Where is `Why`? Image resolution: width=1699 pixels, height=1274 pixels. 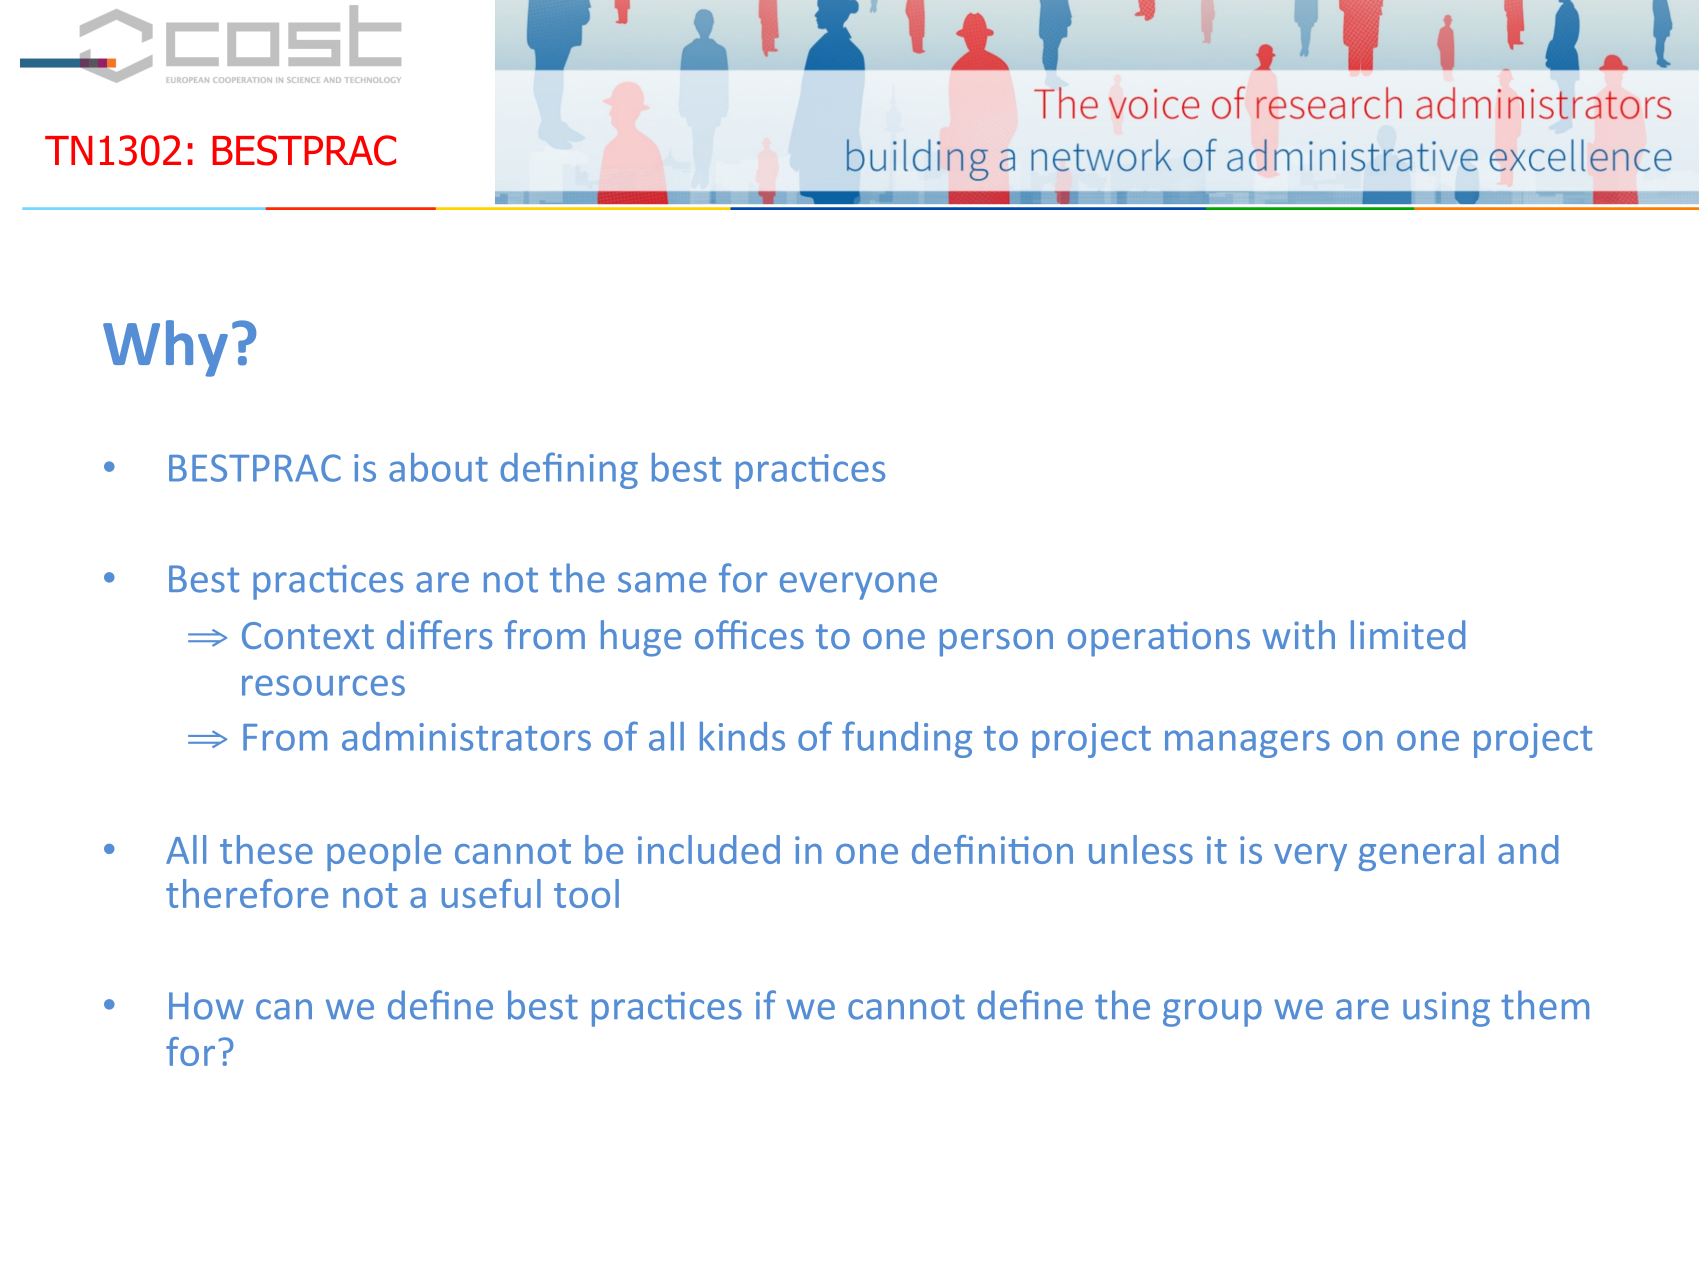
Why is located at coordinates (165, 348).
